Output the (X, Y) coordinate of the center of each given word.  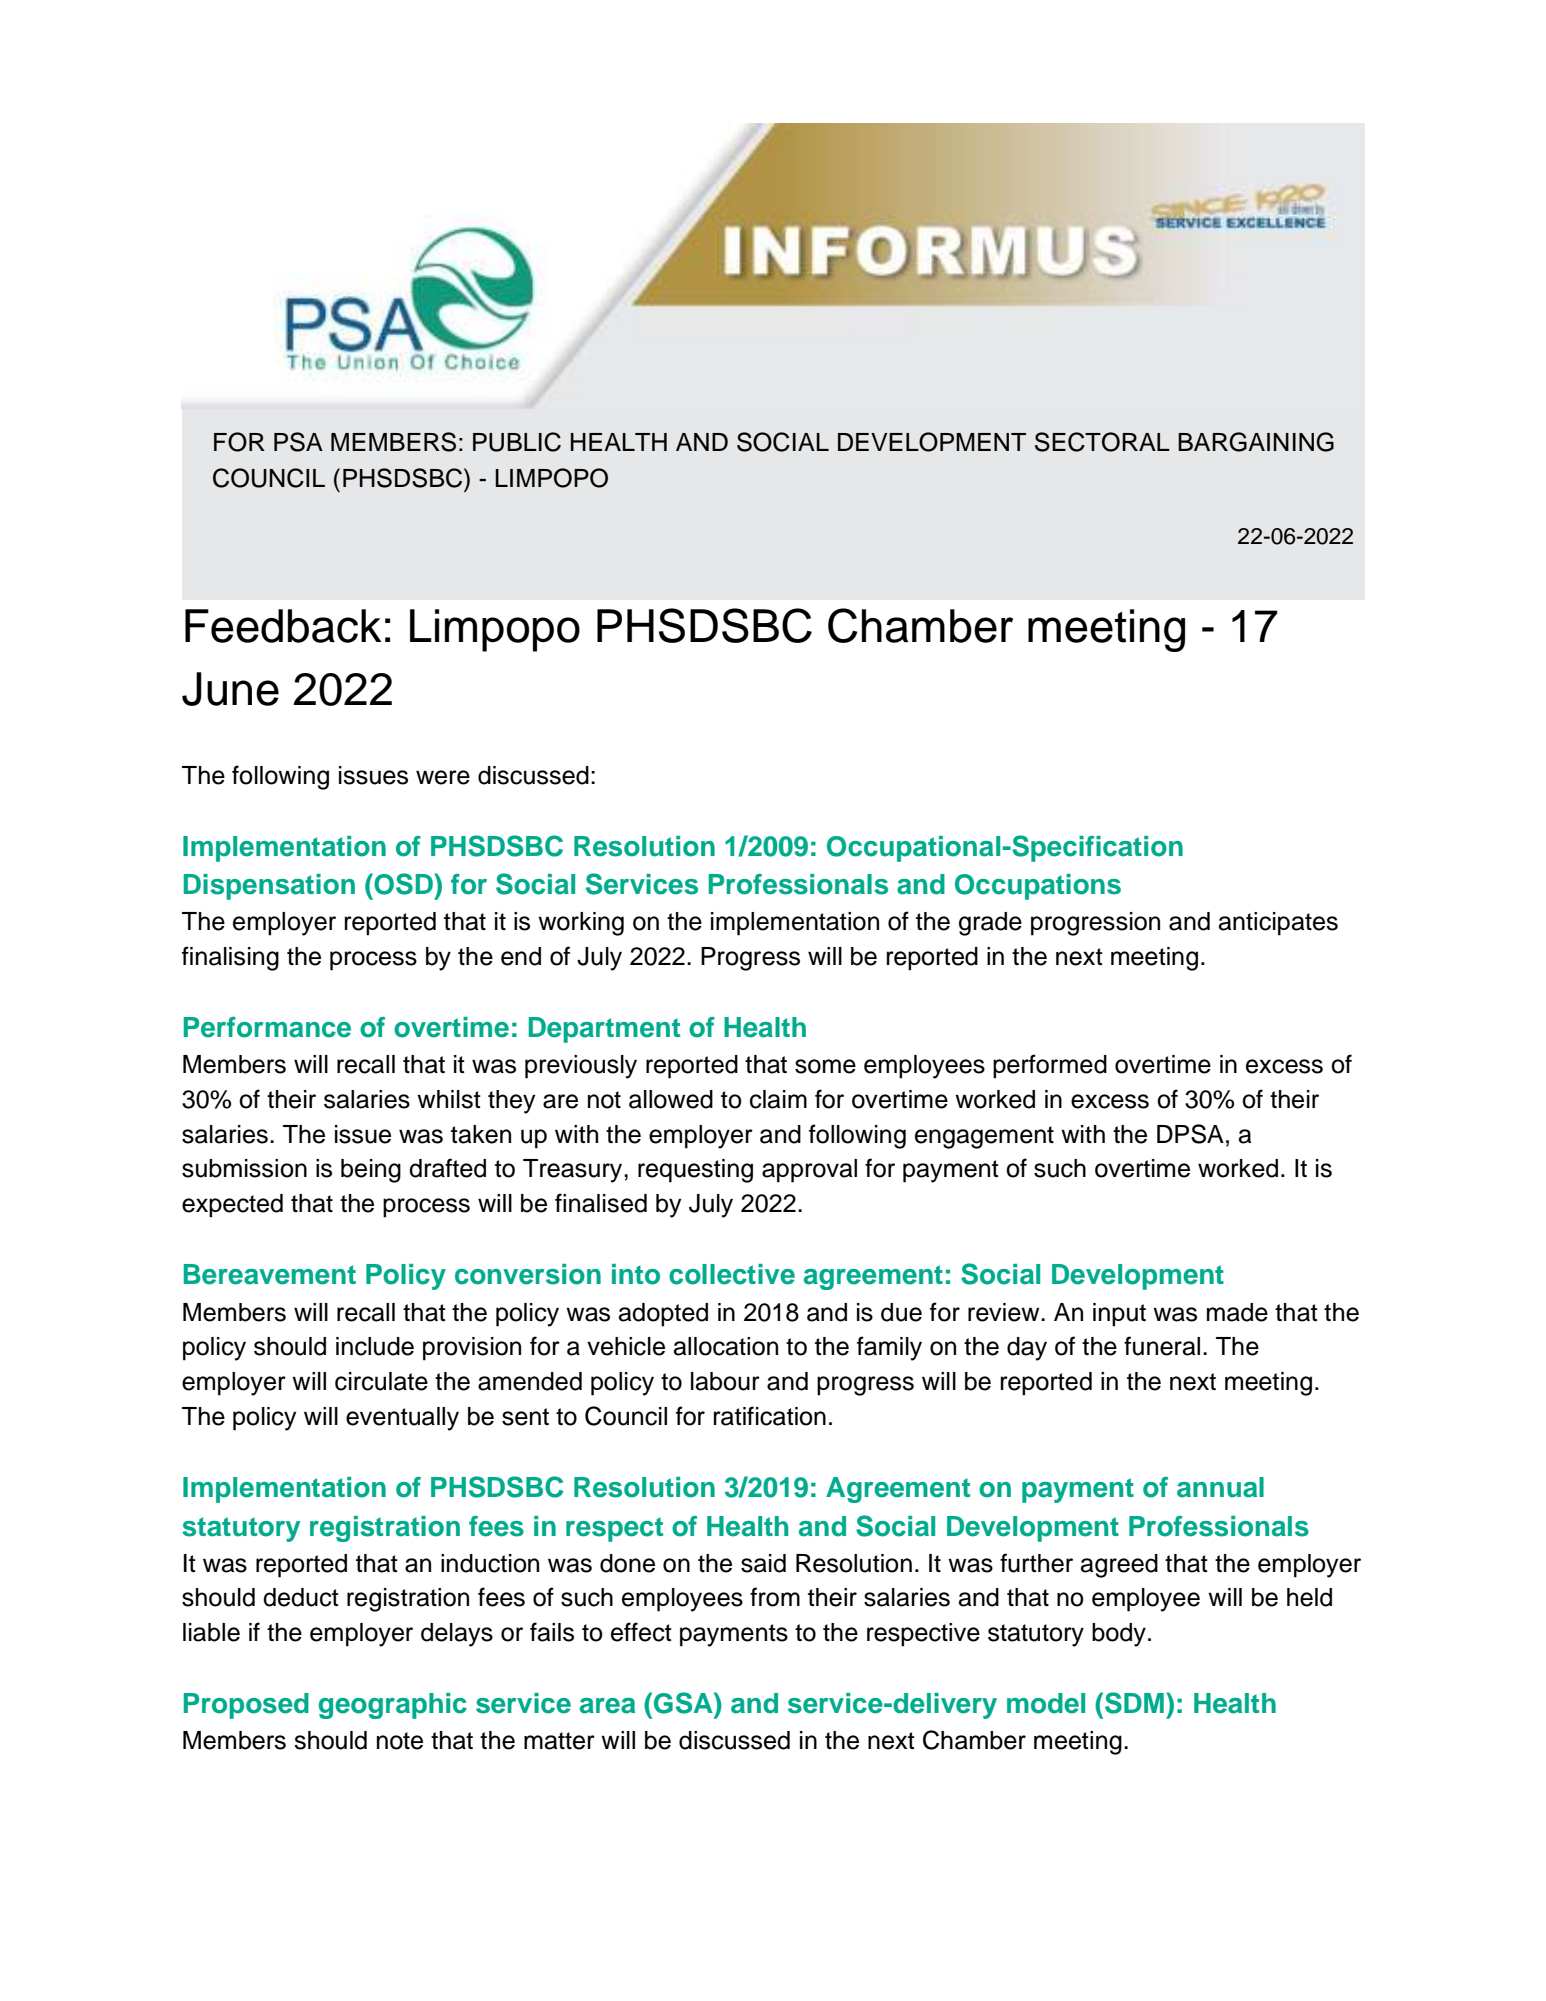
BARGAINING (1256, 442)
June (230, 689)
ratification (770, 1416)
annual (1220, 1487)
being (371, 1171)
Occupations (1038, 887)
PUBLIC (517, 442)
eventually (402, 1419)
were (443, 777)
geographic (393, 1706)
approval (809, 1171)
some (825, 1066)
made (1237, 1312)
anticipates (1278, 924)
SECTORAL (1102, 442)
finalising (230, 958)
